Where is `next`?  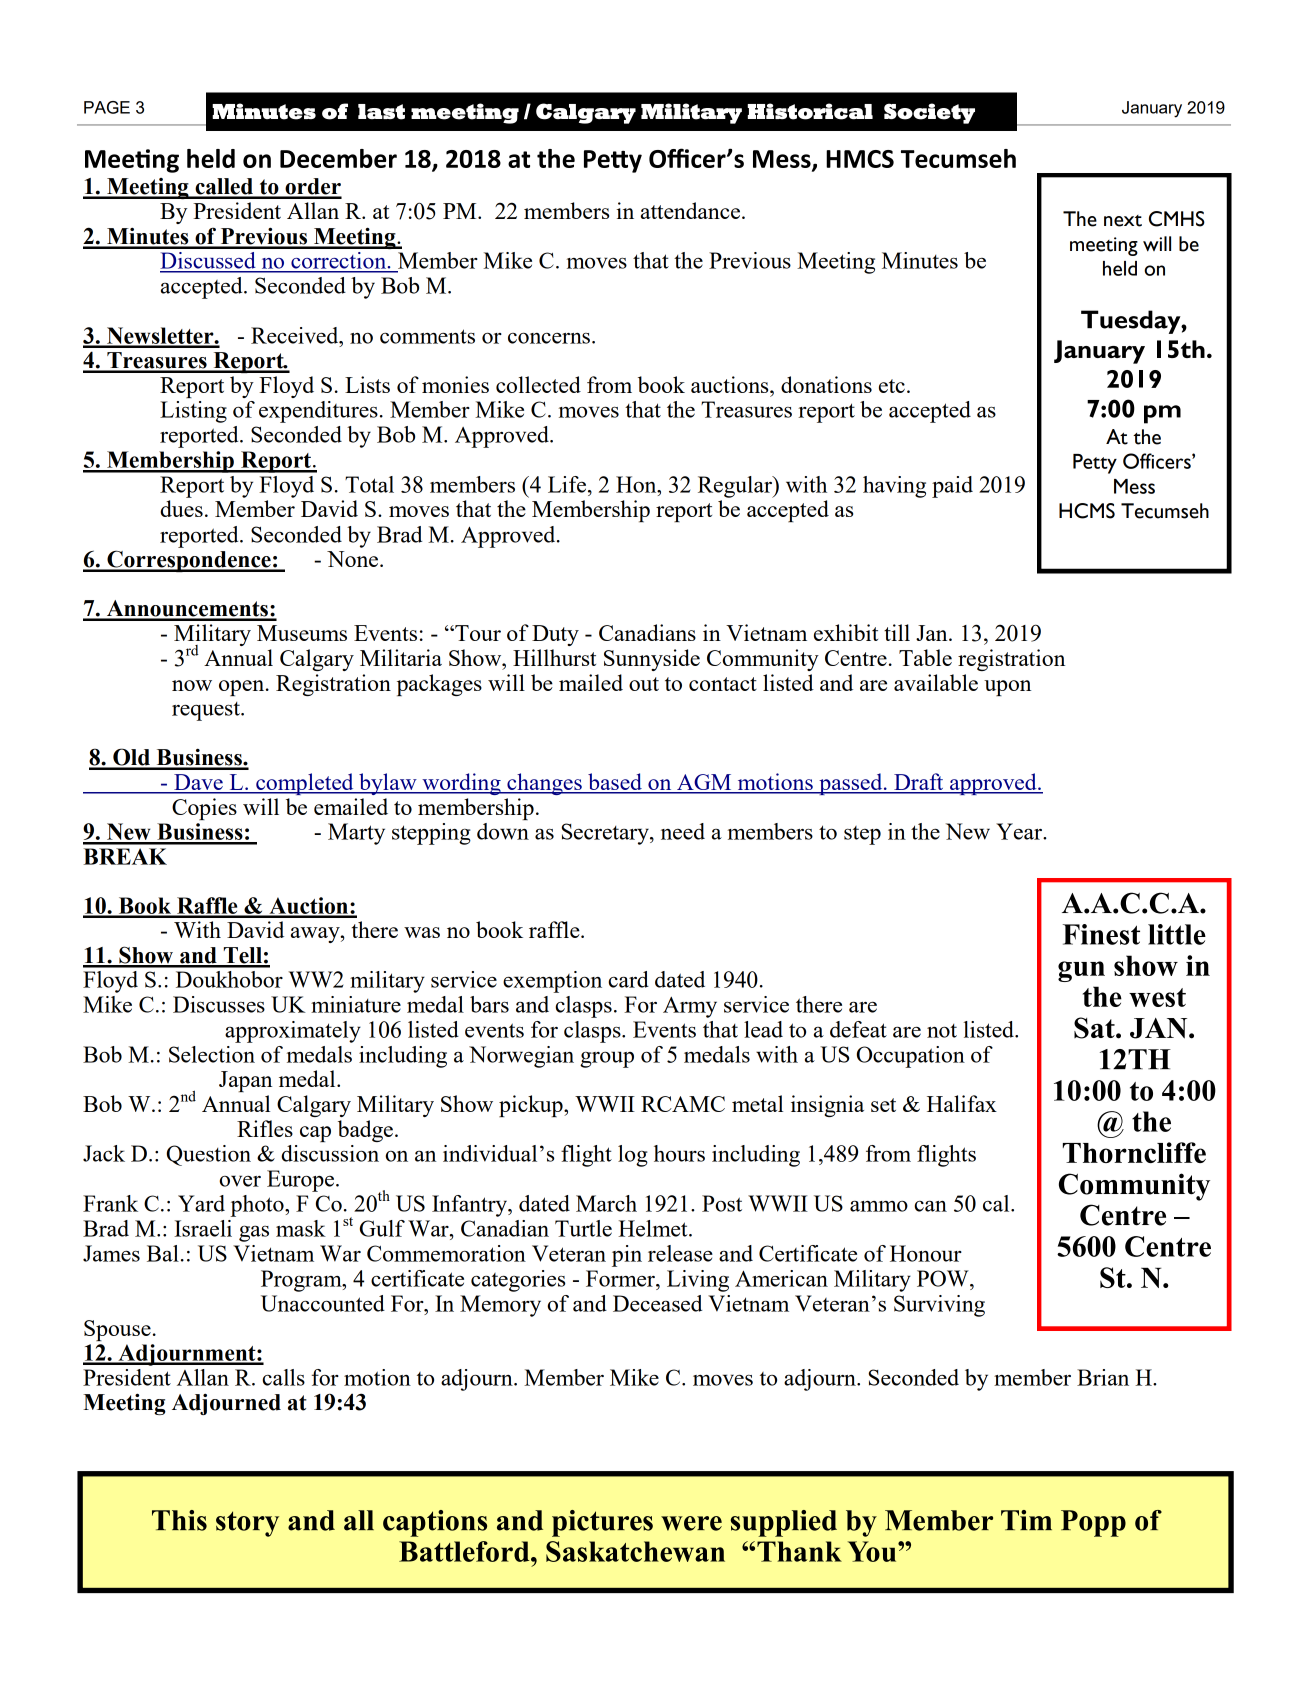
next is located at coordinates (1123, 221).
